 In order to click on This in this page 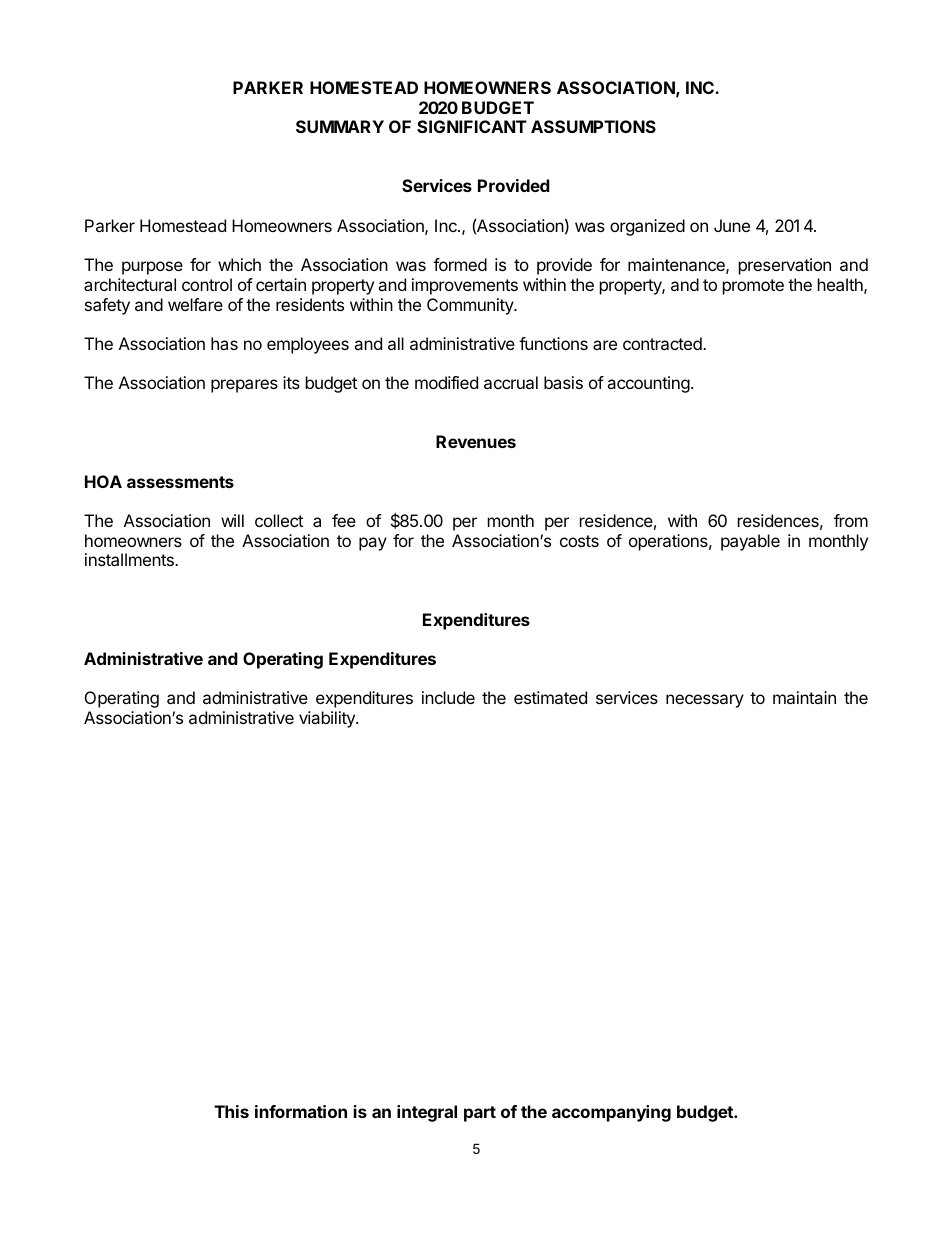, I will do `click(231, 1111)`.
